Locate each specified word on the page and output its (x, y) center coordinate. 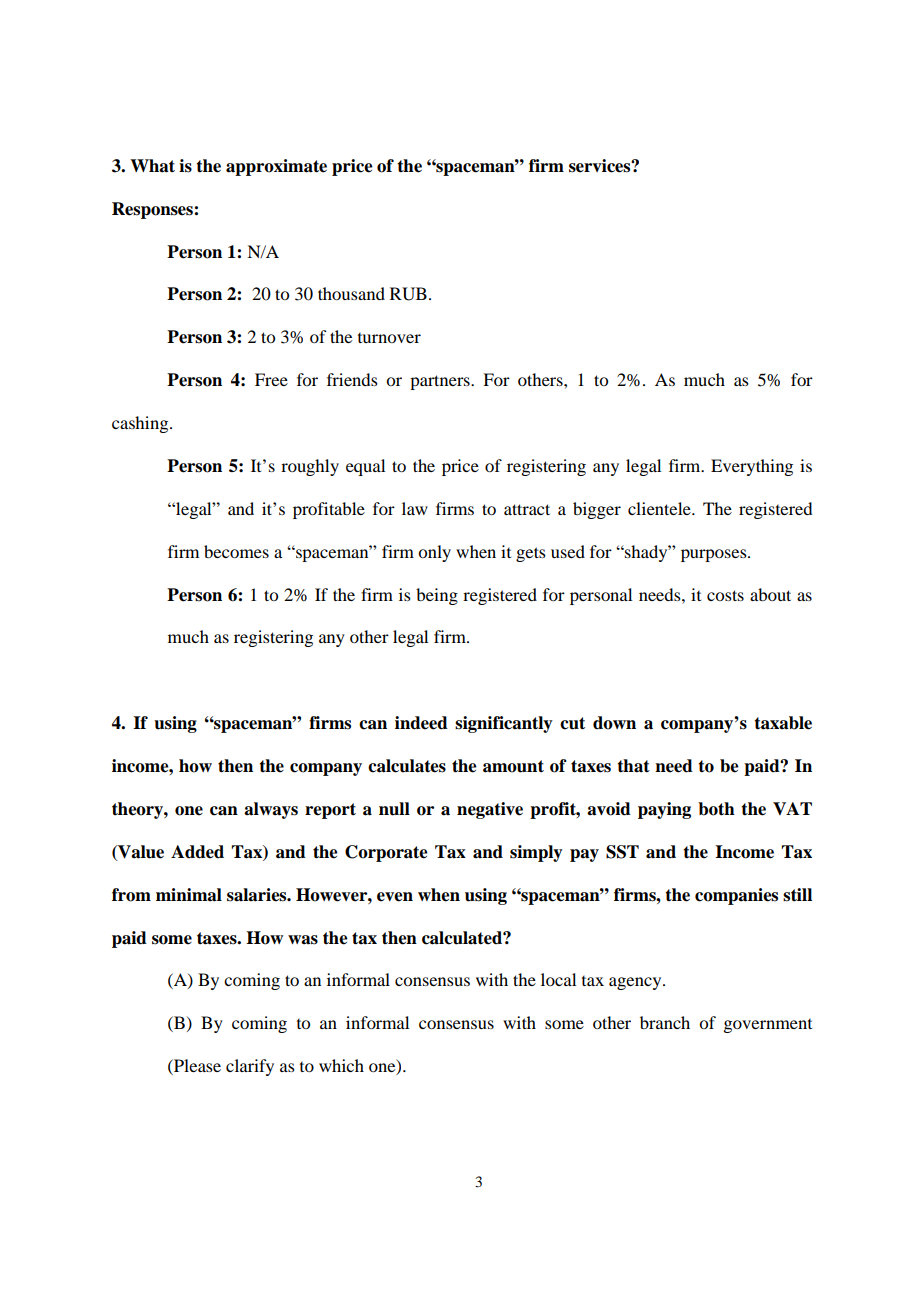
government (767, 1026)
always (271, 810)
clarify (250, 1067)
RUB (408, 294)
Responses (153, 210)
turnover (389, 338)
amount (513, 766)
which (341, 1065)
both (716, 809)
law (415, 508)
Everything (752, 467)
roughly (310, 467)
